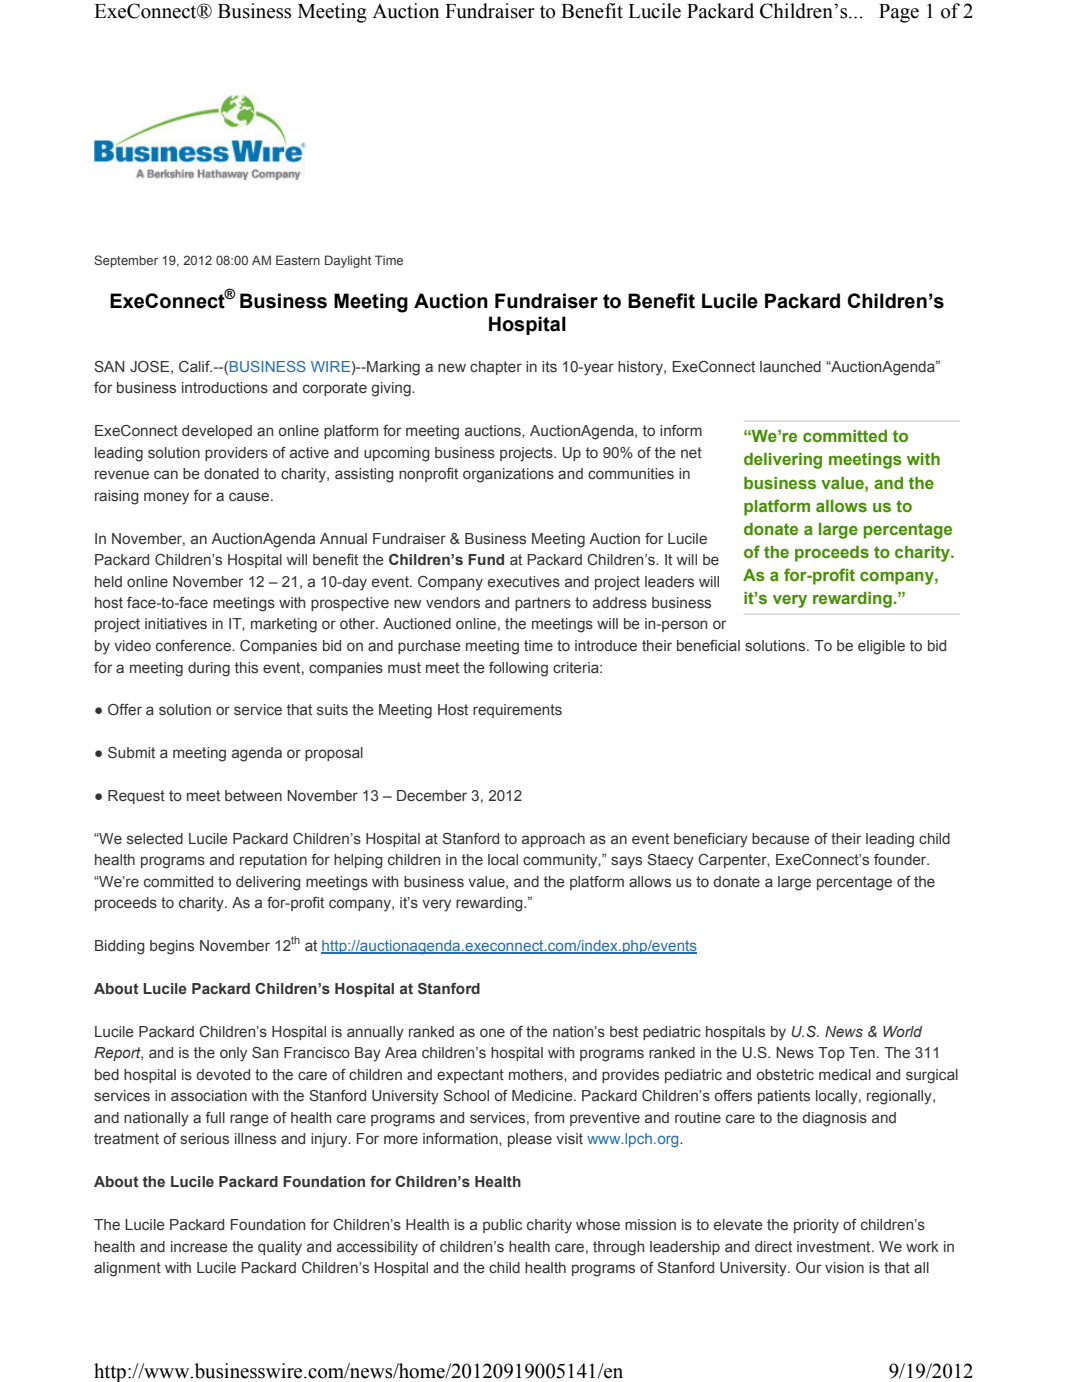 The width and height of the screenshot is (1068, 1382). What do you see at coordinates (899, 13) in the screenshot?
I see `Page` at bounding box center [899, 13].
